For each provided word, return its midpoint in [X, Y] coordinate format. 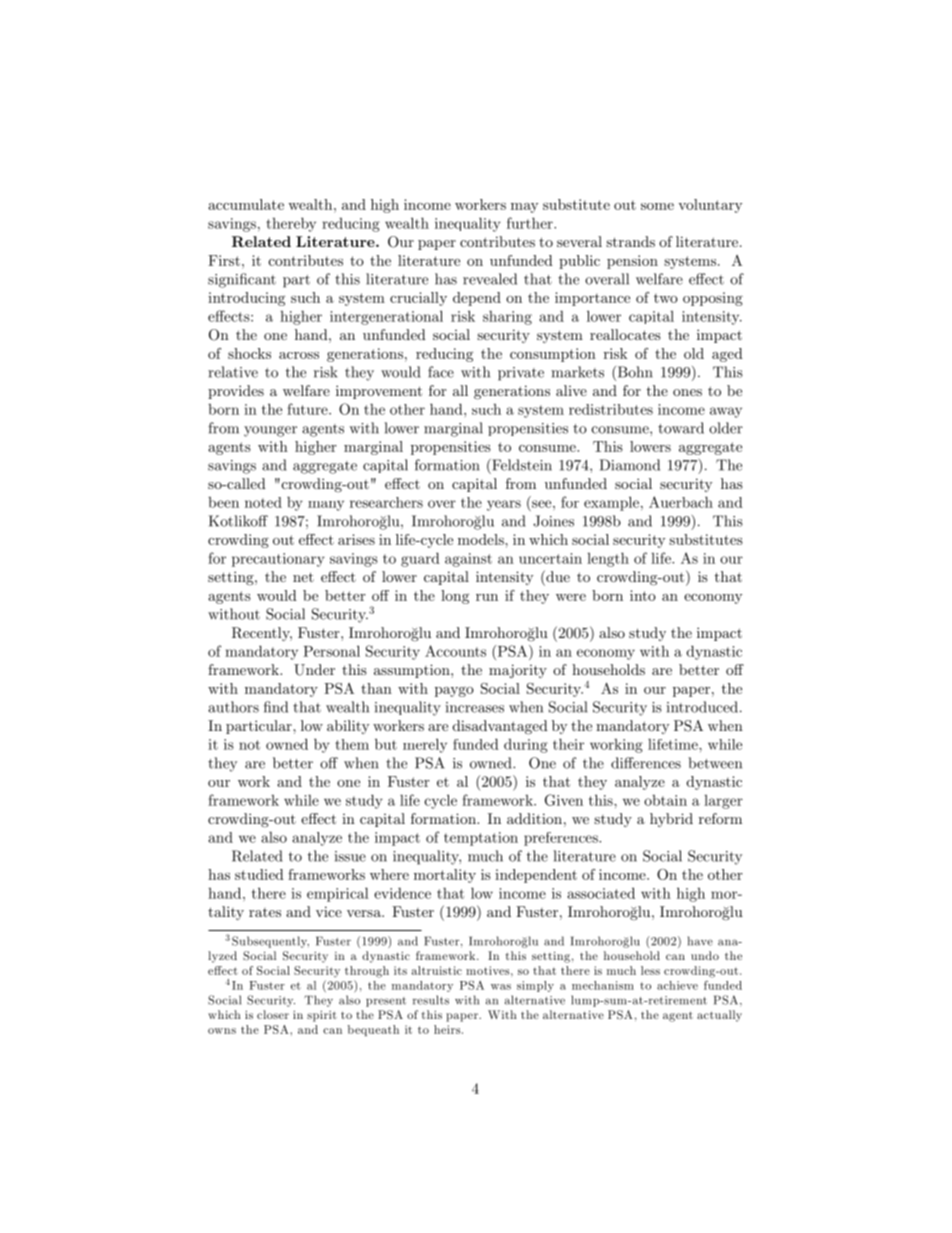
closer [273, 1014]
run [487, 597]
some [657, 206]
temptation [481, 839]
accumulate [246, 204]
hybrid [671, 820]
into [643, 595]
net [303, 577]
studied [259, 874]
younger [270, 431]
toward [681, 428]
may [524, 208]
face [441, 372]
